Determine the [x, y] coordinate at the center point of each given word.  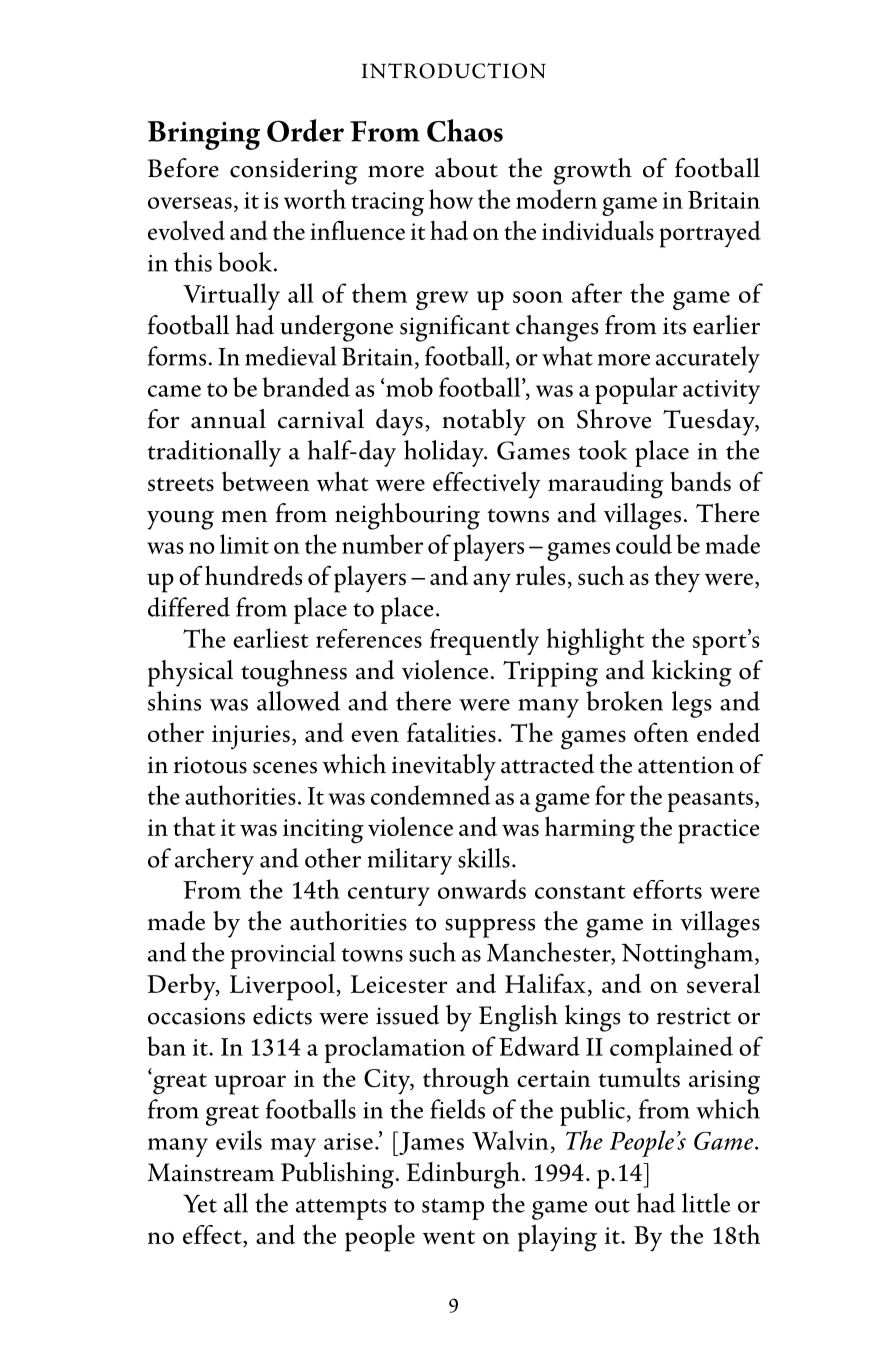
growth [592, 171]
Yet [200, 1203]
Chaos [465, 130]
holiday [445, 453]
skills [484, 858]
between [265, 481]
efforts [667, 889]
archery [214, 861]
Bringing [204, 135]
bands [700, 481]
